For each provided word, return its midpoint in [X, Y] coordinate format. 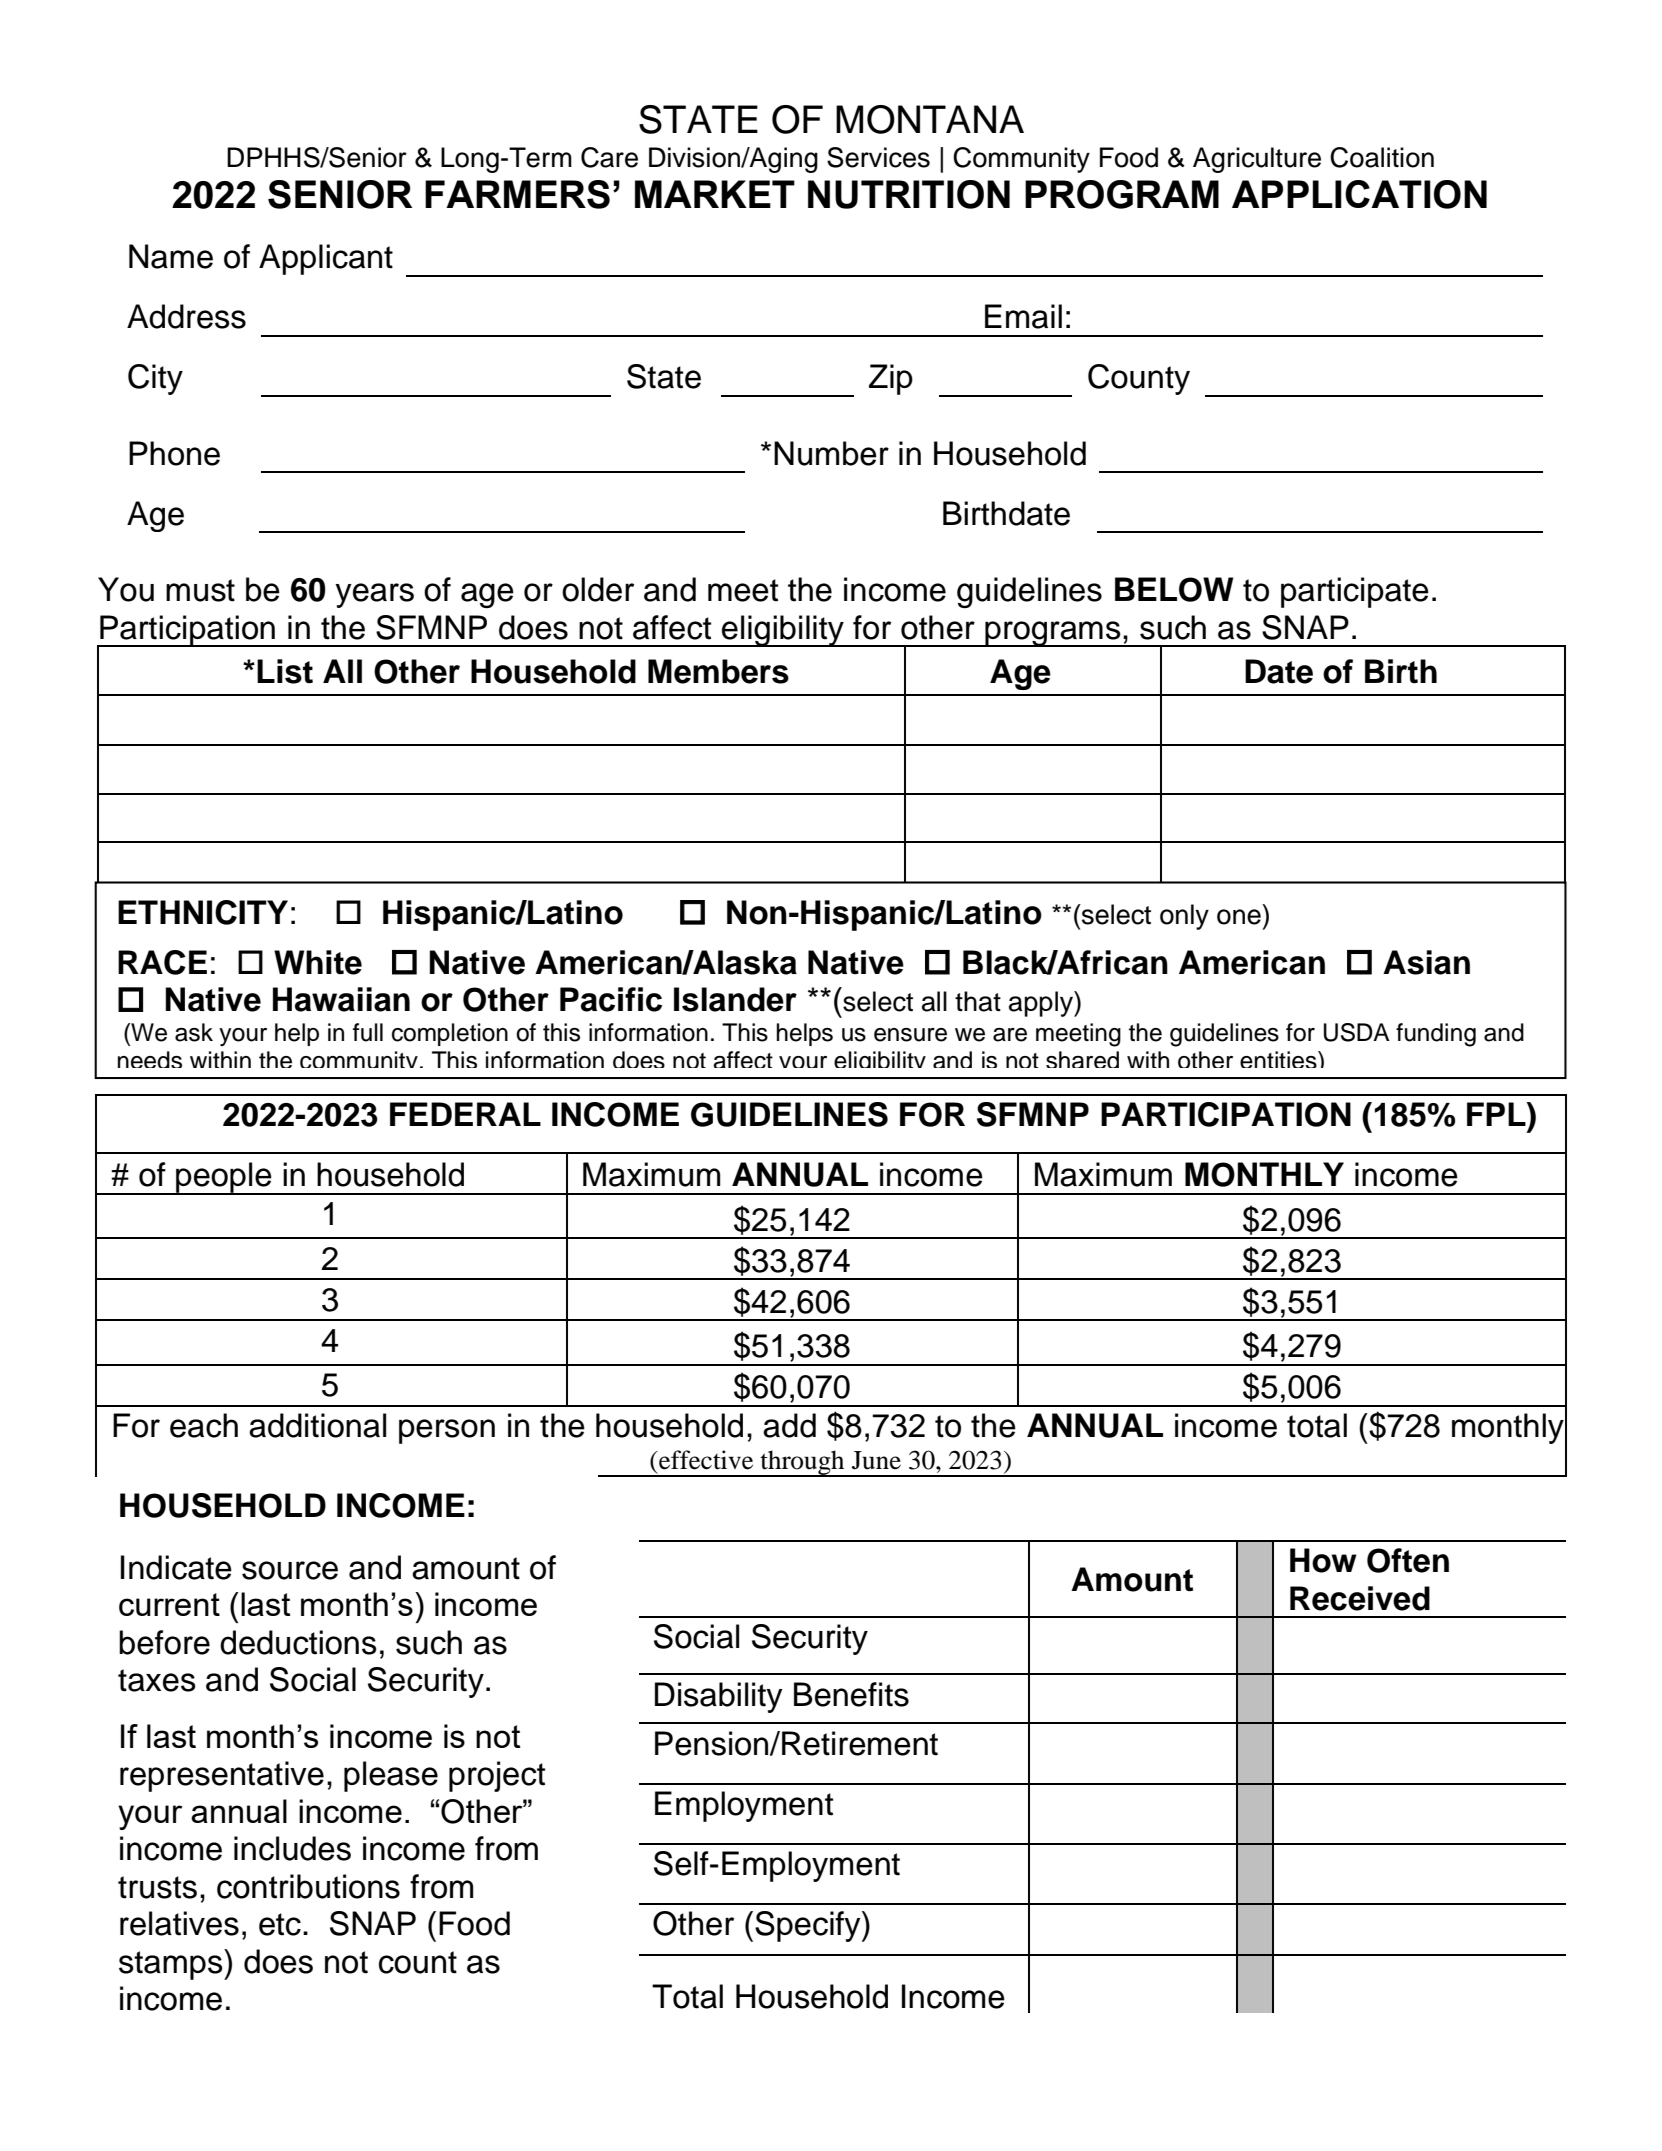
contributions [308, 1886]
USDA [1357, 1032]
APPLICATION [1359, 194]
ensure [910, 1035]
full [368, 1032]
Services [878, 157]
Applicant [326, 259]
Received [1360, 1598]
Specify [809, 1926]
